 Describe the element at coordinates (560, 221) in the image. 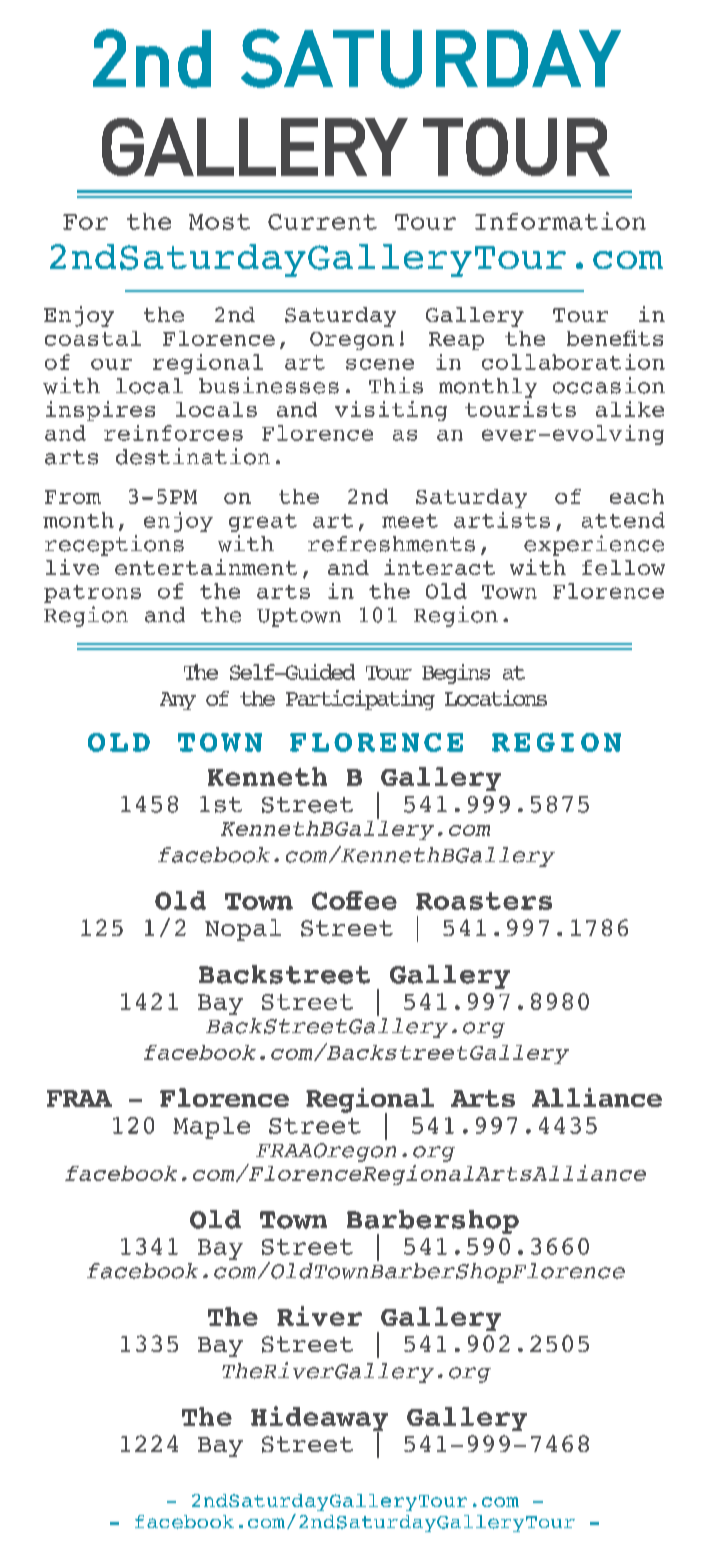

I see `Information` at that location.
